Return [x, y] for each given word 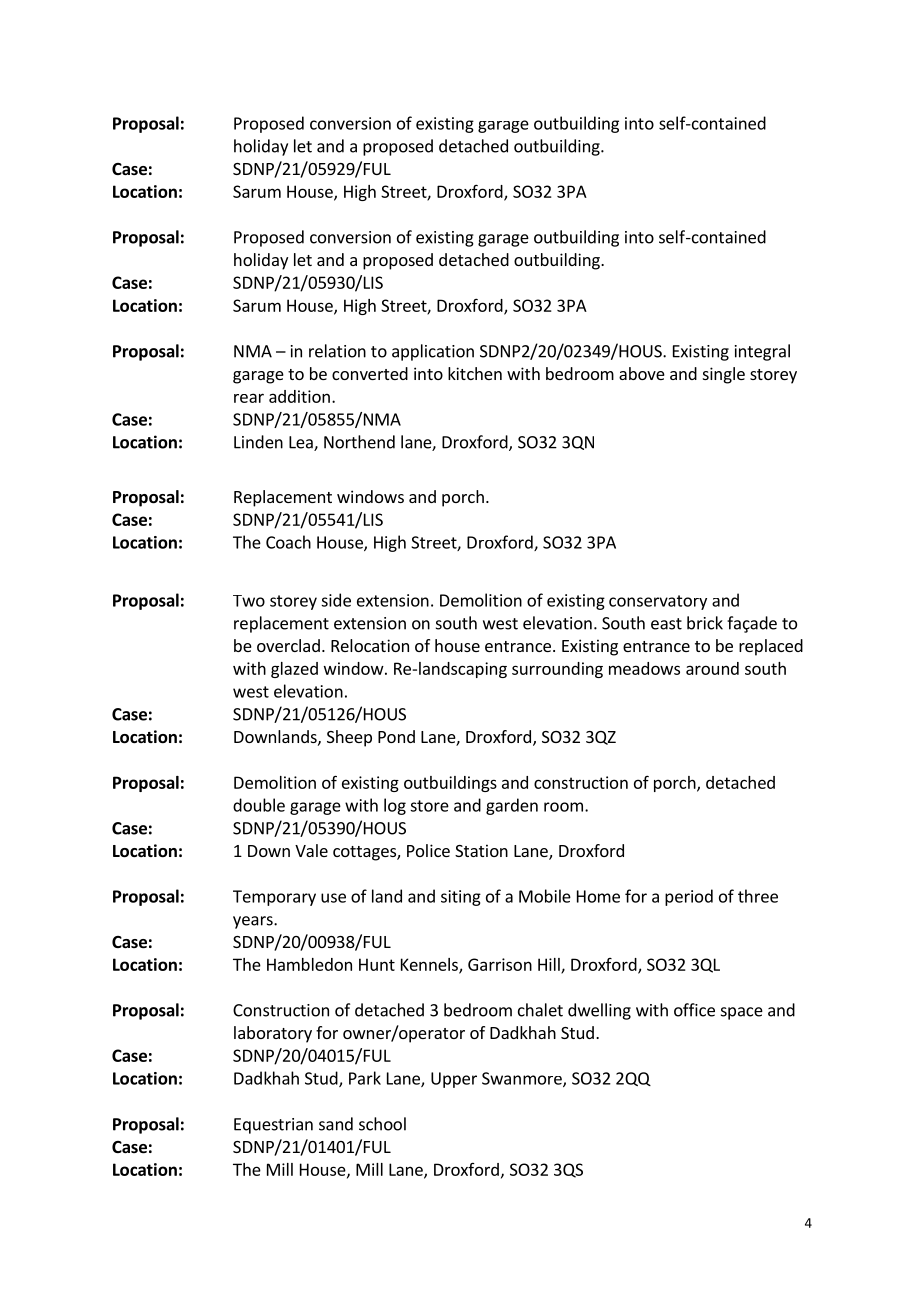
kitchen [475, 373]
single [724, 375]
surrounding [557, 670]
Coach [288, 542]
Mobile [545, 896]
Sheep [349, 738]
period [689, 897]
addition [299, 396]
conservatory [658, 602]
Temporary [274, 898]
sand [336, 1124]
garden [512, 806]
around [712, 668]
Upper [454, 1080]
